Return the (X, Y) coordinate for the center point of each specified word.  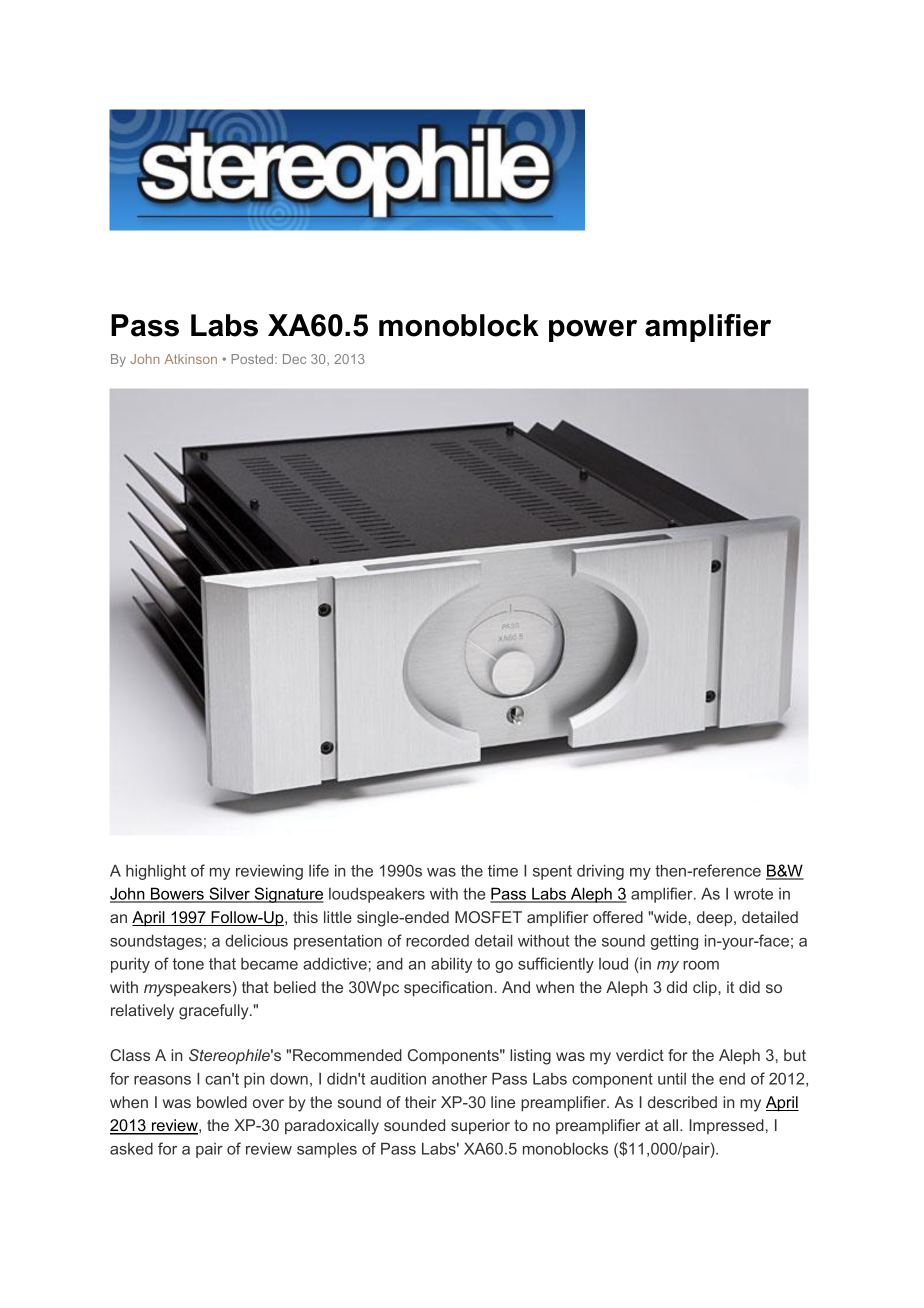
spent (552, 872)
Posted (253, 359)
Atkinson (190, 359)
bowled (222, 1102)
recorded (437, 940)
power (593, 331)
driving (600, 872)
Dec (294, 359)
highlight (156, 872)
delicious (256, 940)
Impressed (727, 1126)
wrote (753, 894)
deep (716, 919)
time (503, 871)
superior (480, 1127)
